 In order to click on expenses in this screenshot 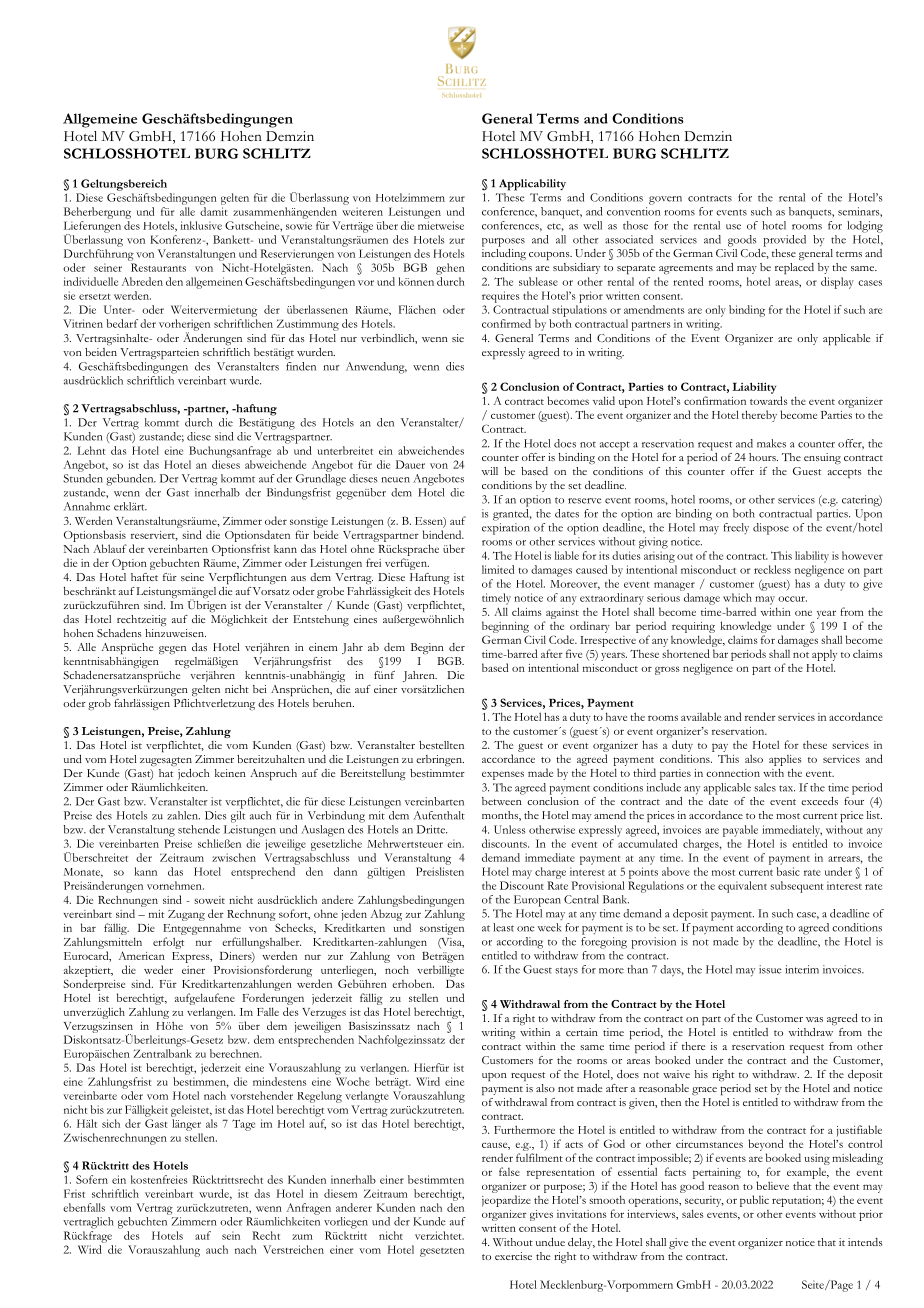, I will do `click(503, 775)`.
